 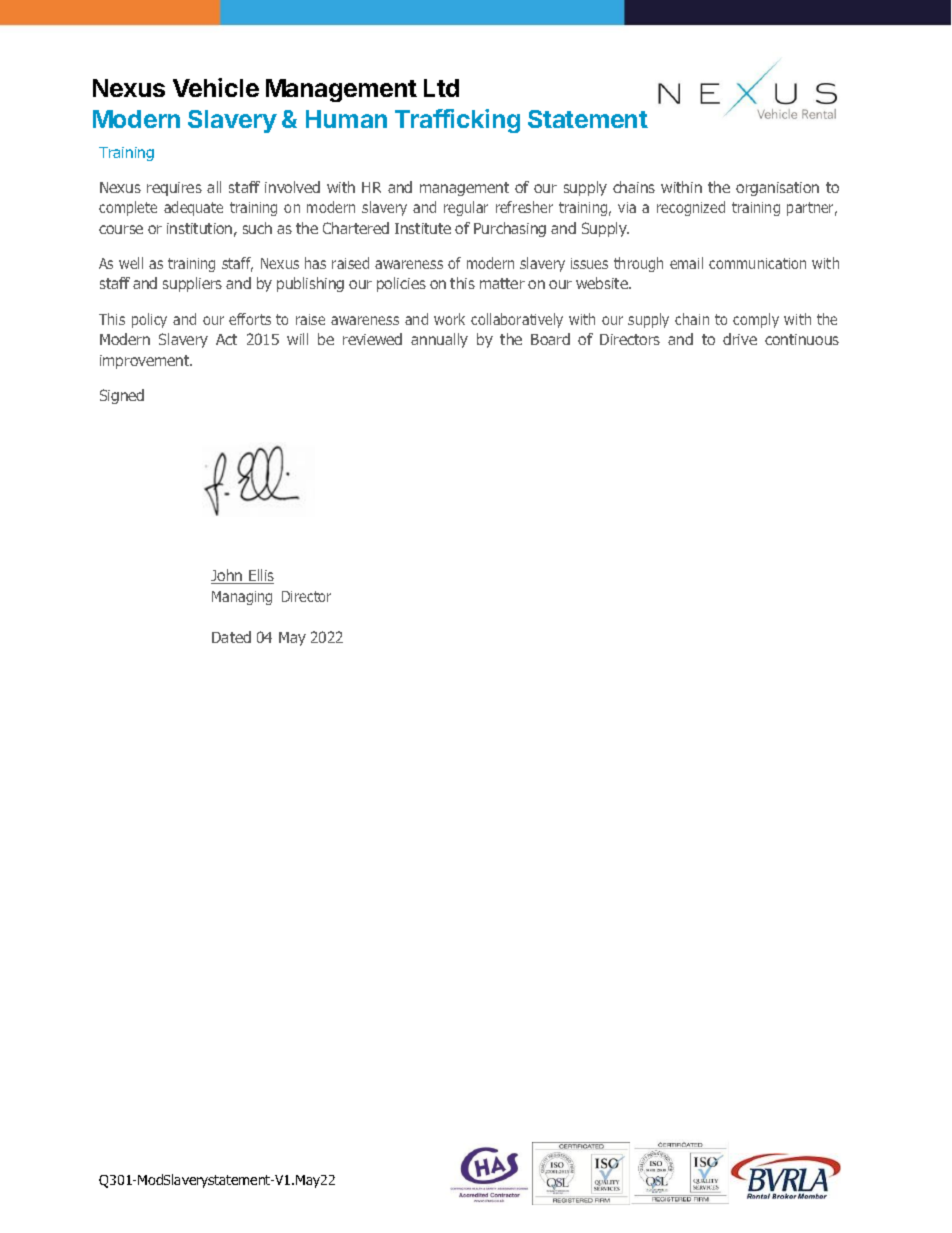 I want to click on annually, so click(x=439, y=340).
